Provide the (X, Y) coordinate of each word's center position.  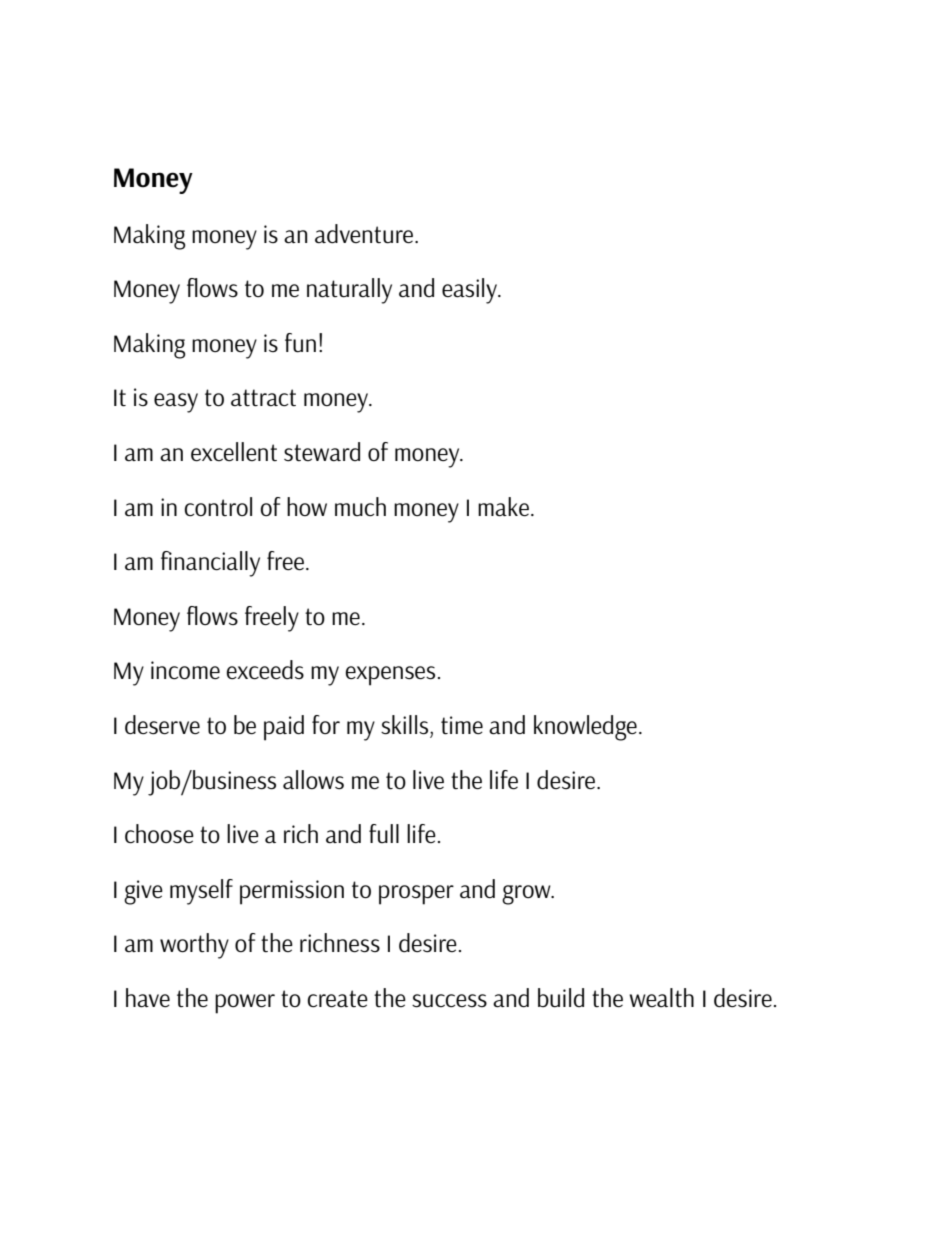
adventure (365, 234)
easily (471, 291)
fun (300, 343)
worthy (194, 946)
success (449, 1001)
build (561, 998)
